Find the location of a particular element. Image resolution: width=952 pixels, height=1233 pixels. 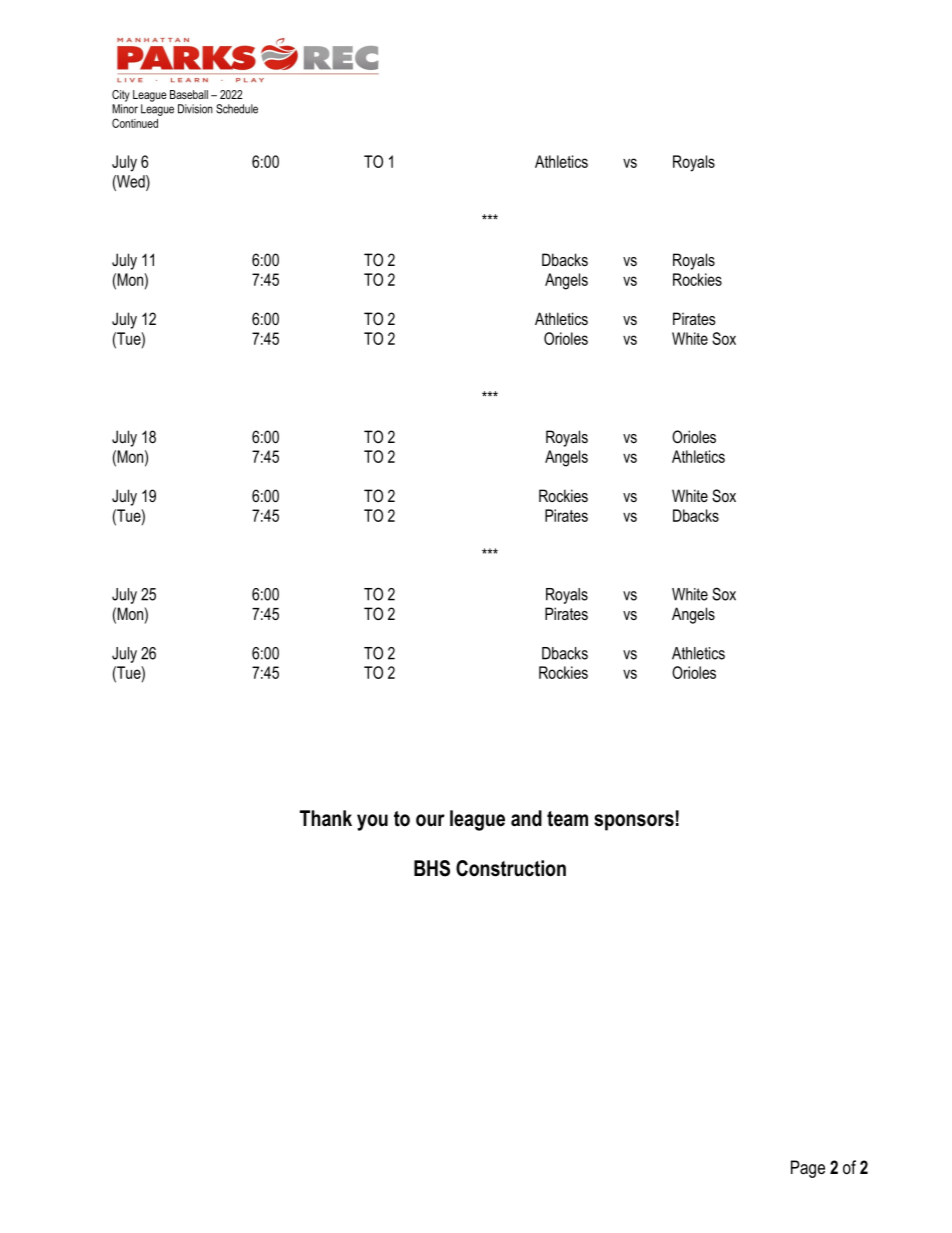

team is located at coordinates (567, 819).
